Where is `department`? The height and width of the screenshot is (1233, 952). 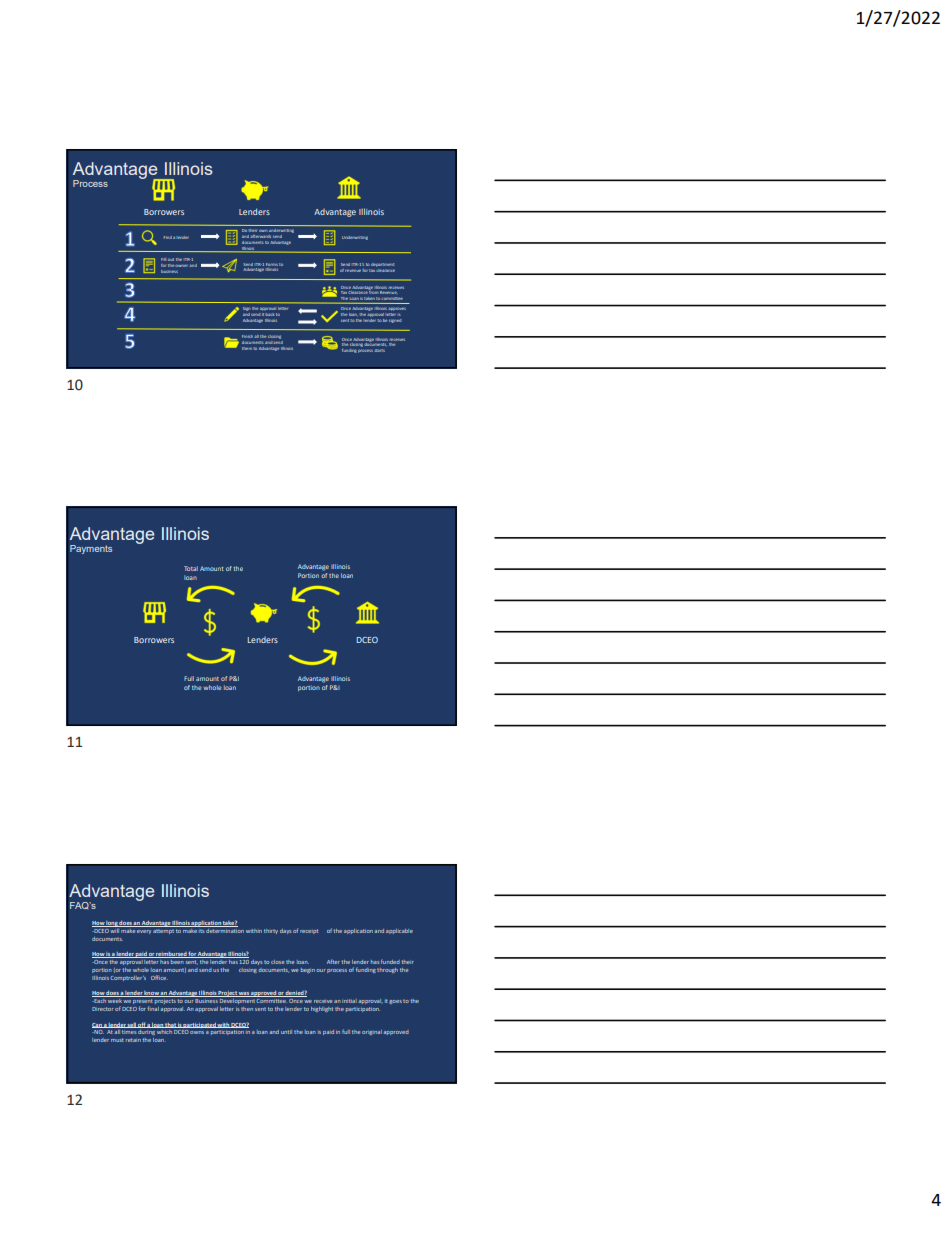 department is located at coordinates (382, 265).
